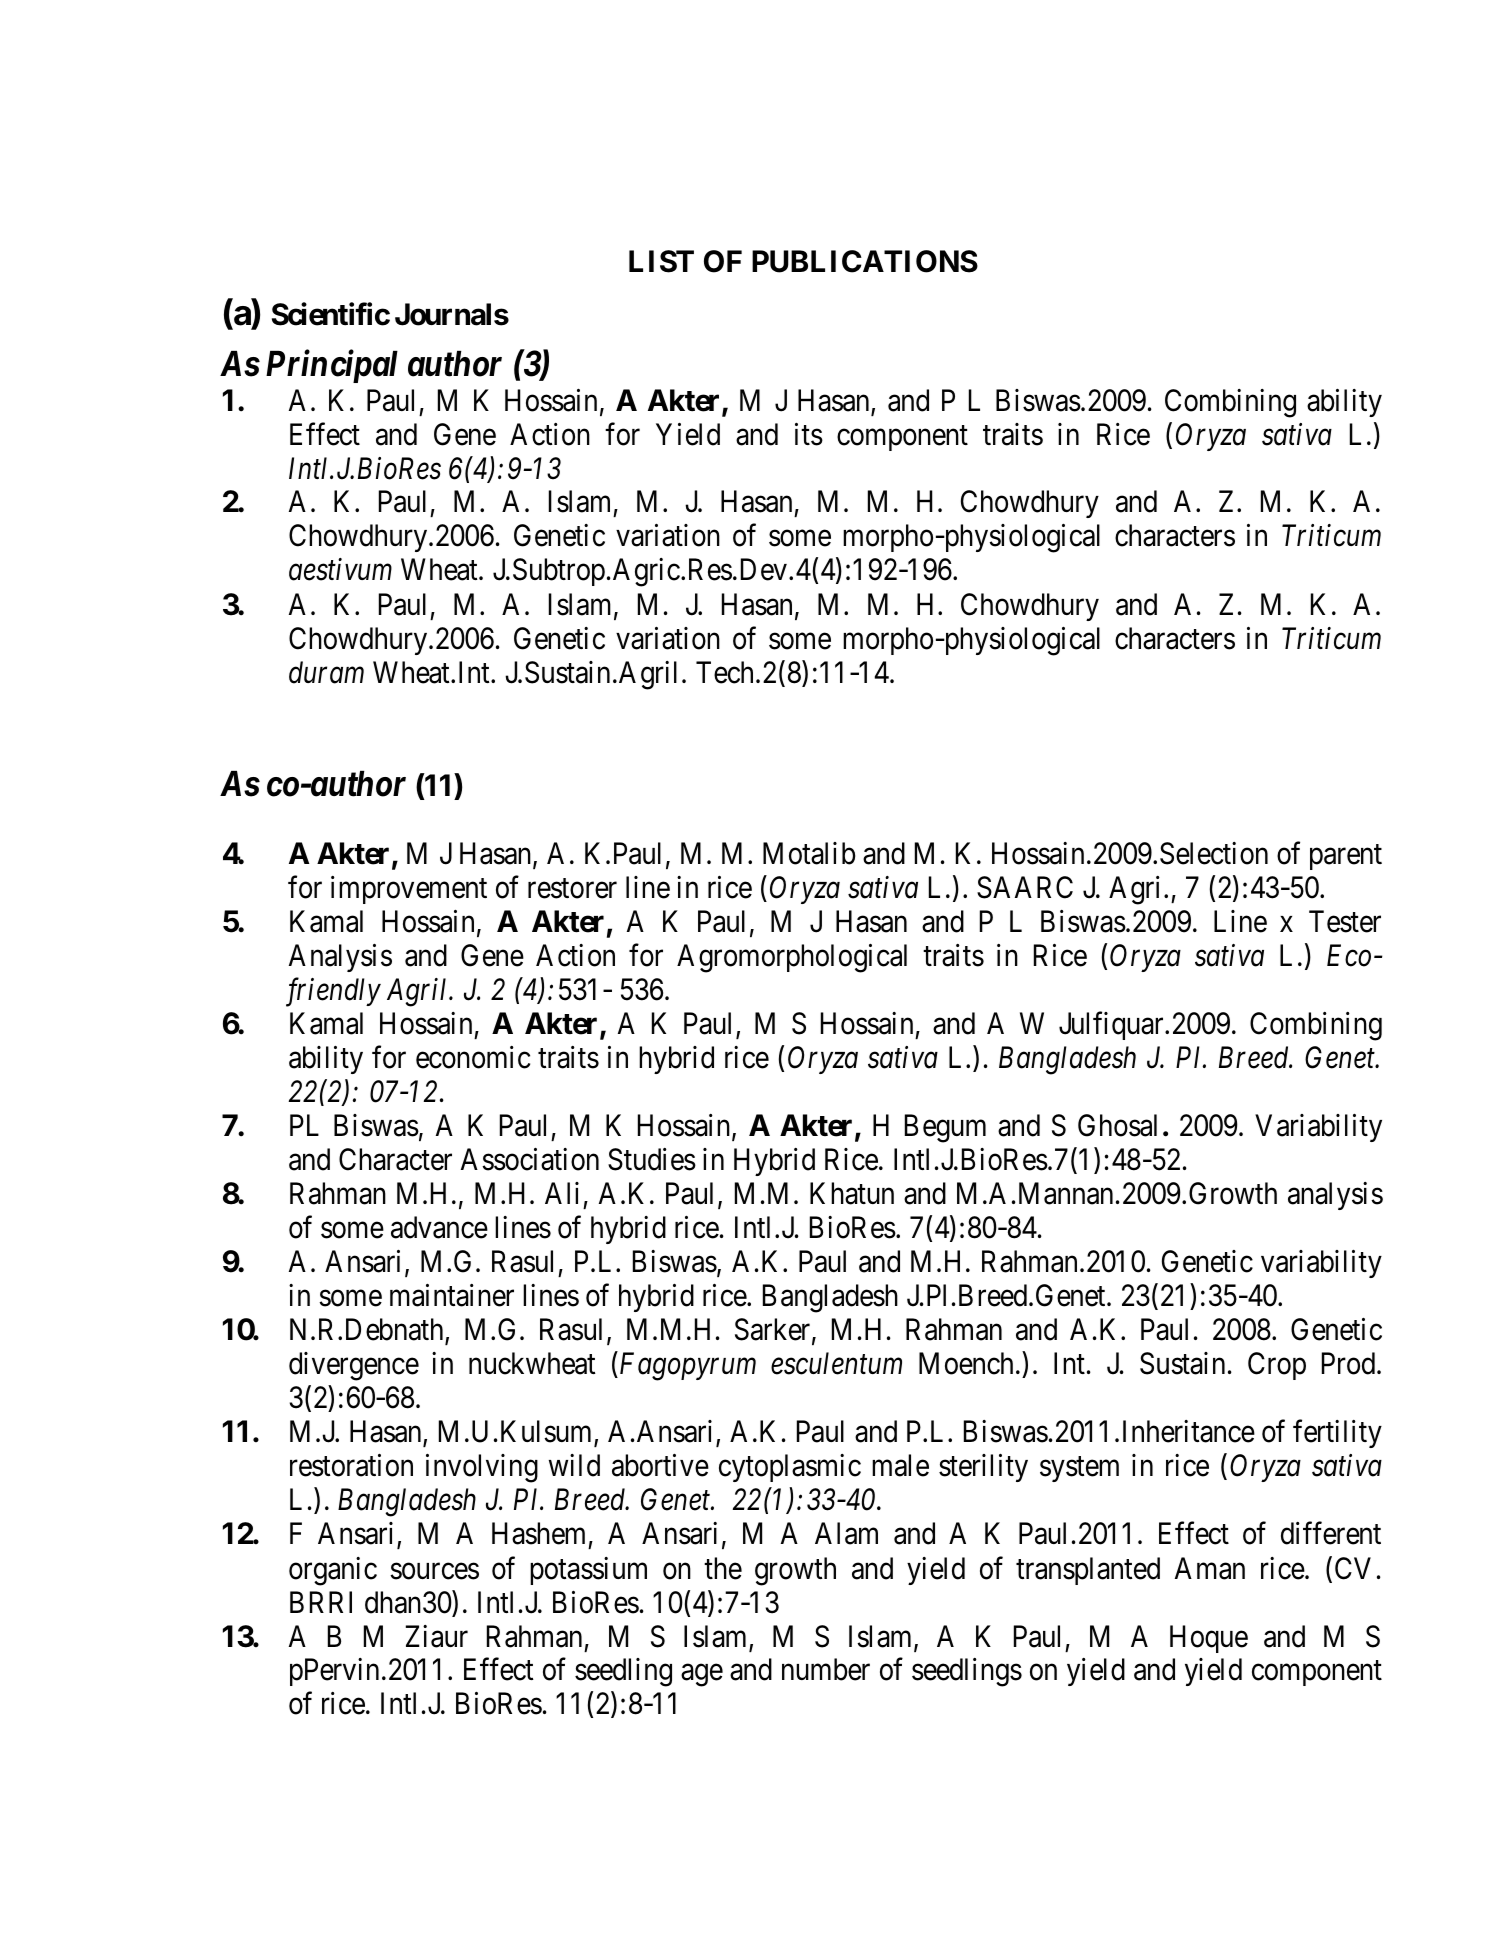 The height and width of the document is (1952, 1508). What do you see at coordinates (409, 890) in the document?
I see `improvement` at bounding box center [409, 890].
